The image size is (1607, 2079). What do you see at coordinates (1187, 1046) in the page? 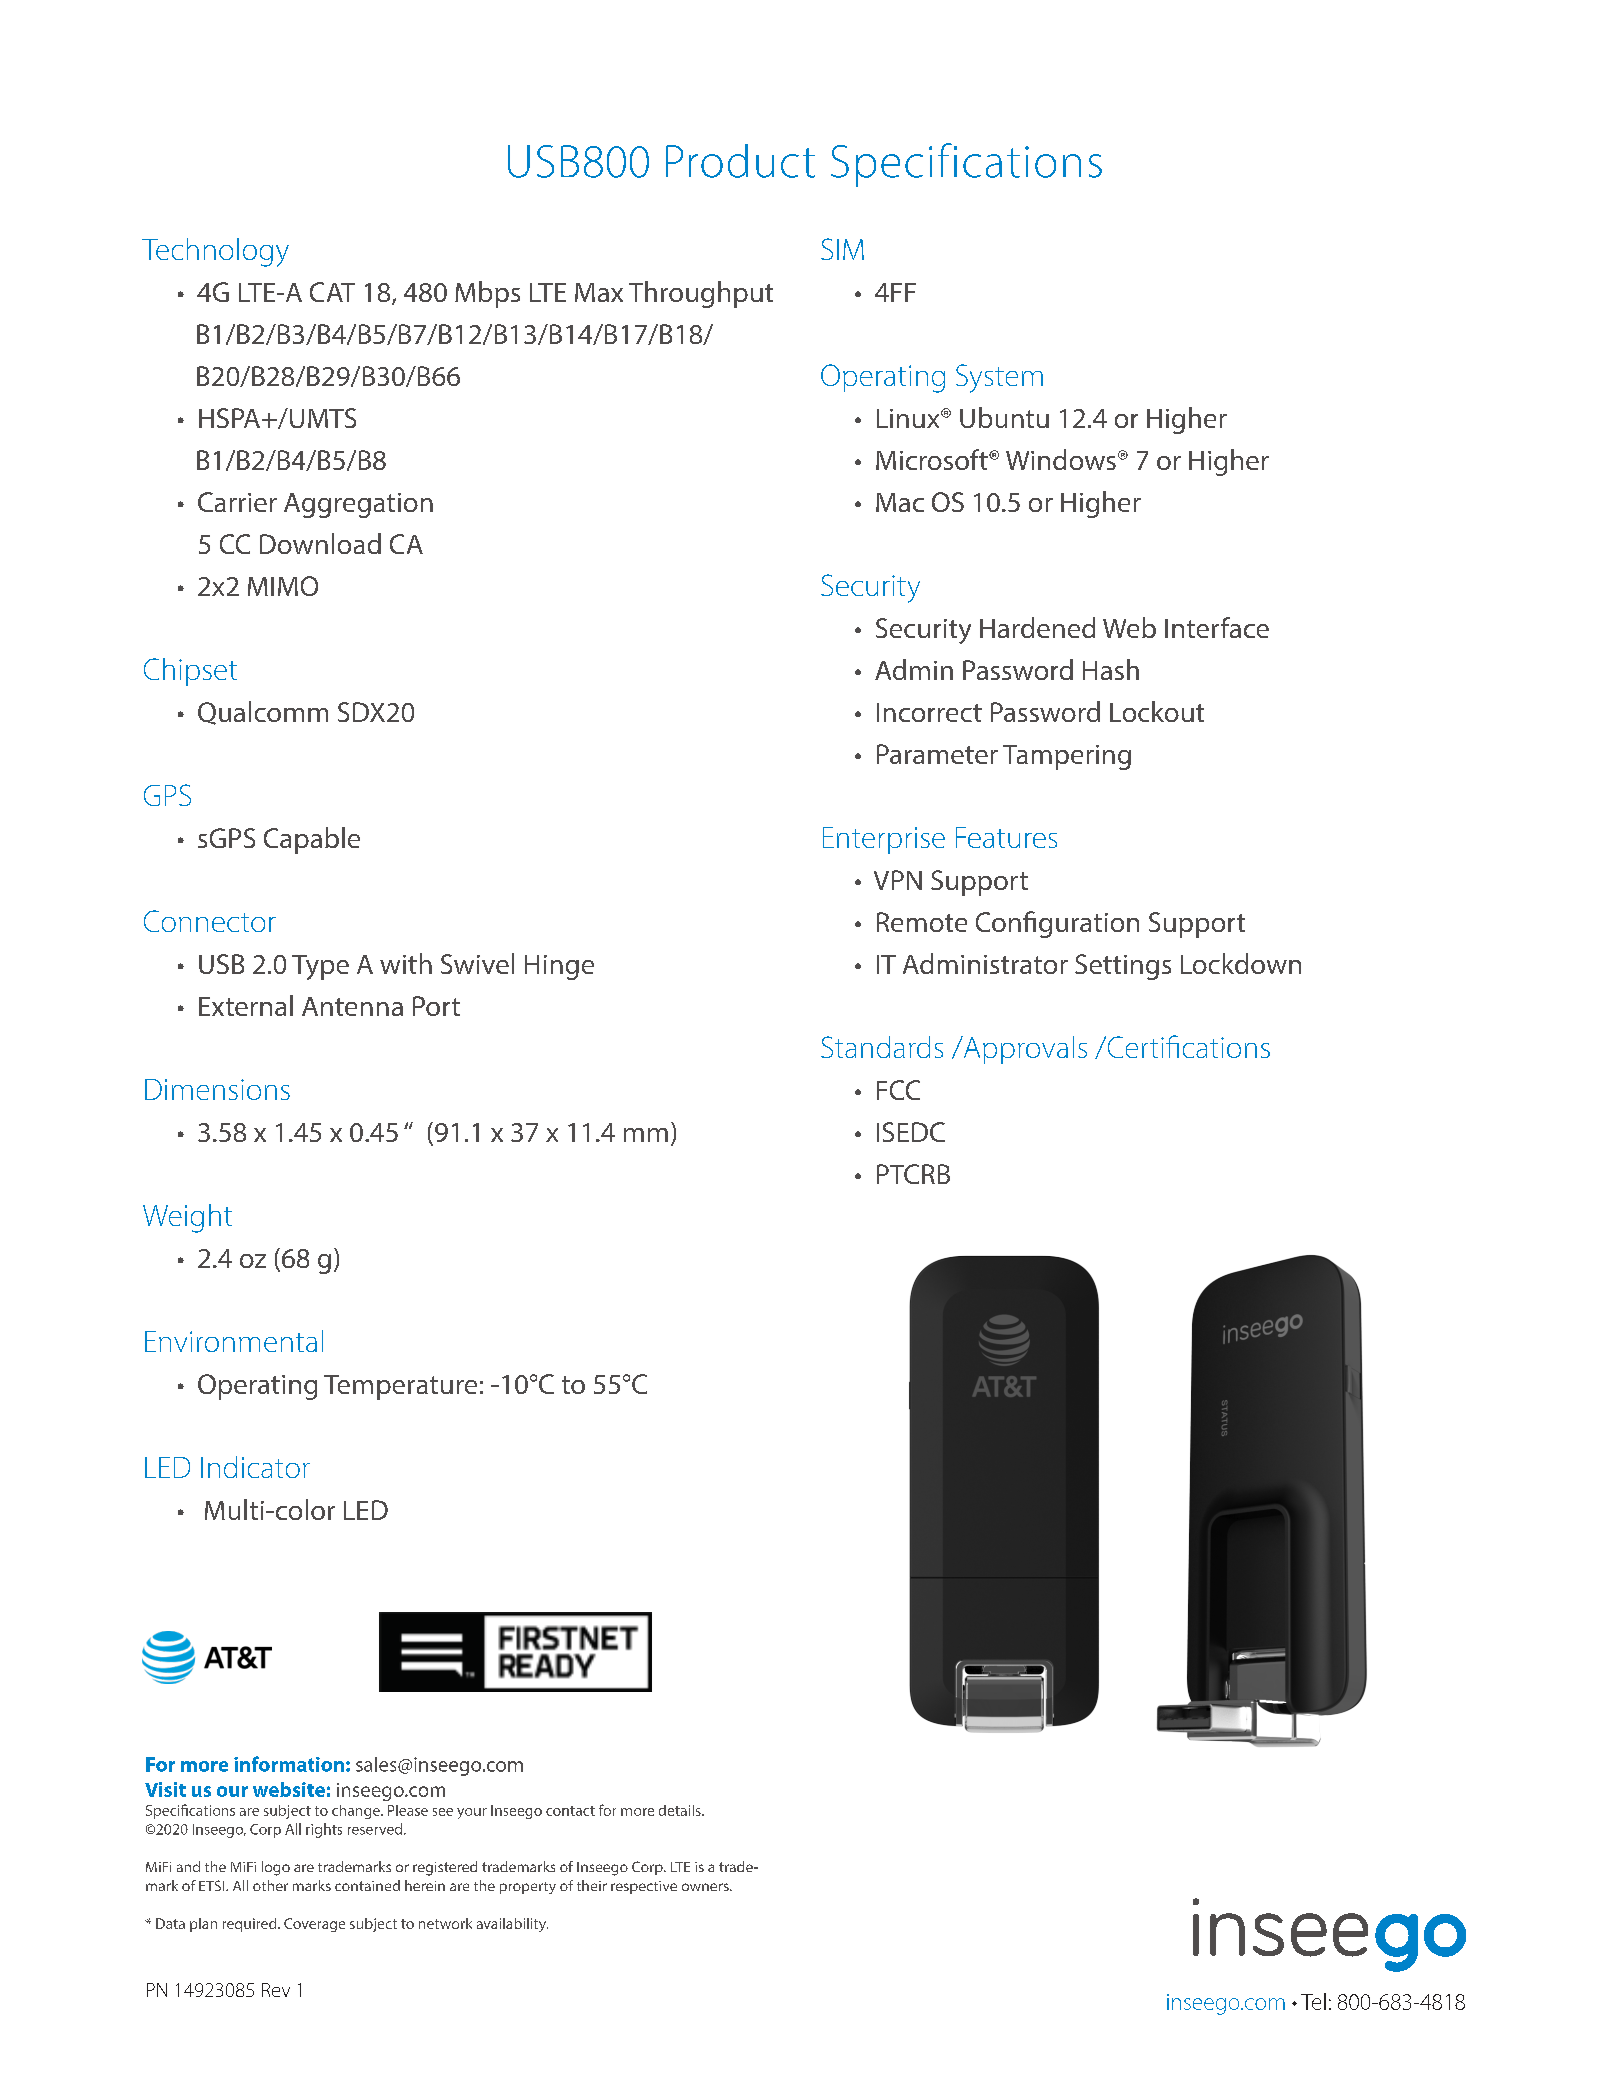
I see `Certifications` at bounding box center [1187, 1046].
